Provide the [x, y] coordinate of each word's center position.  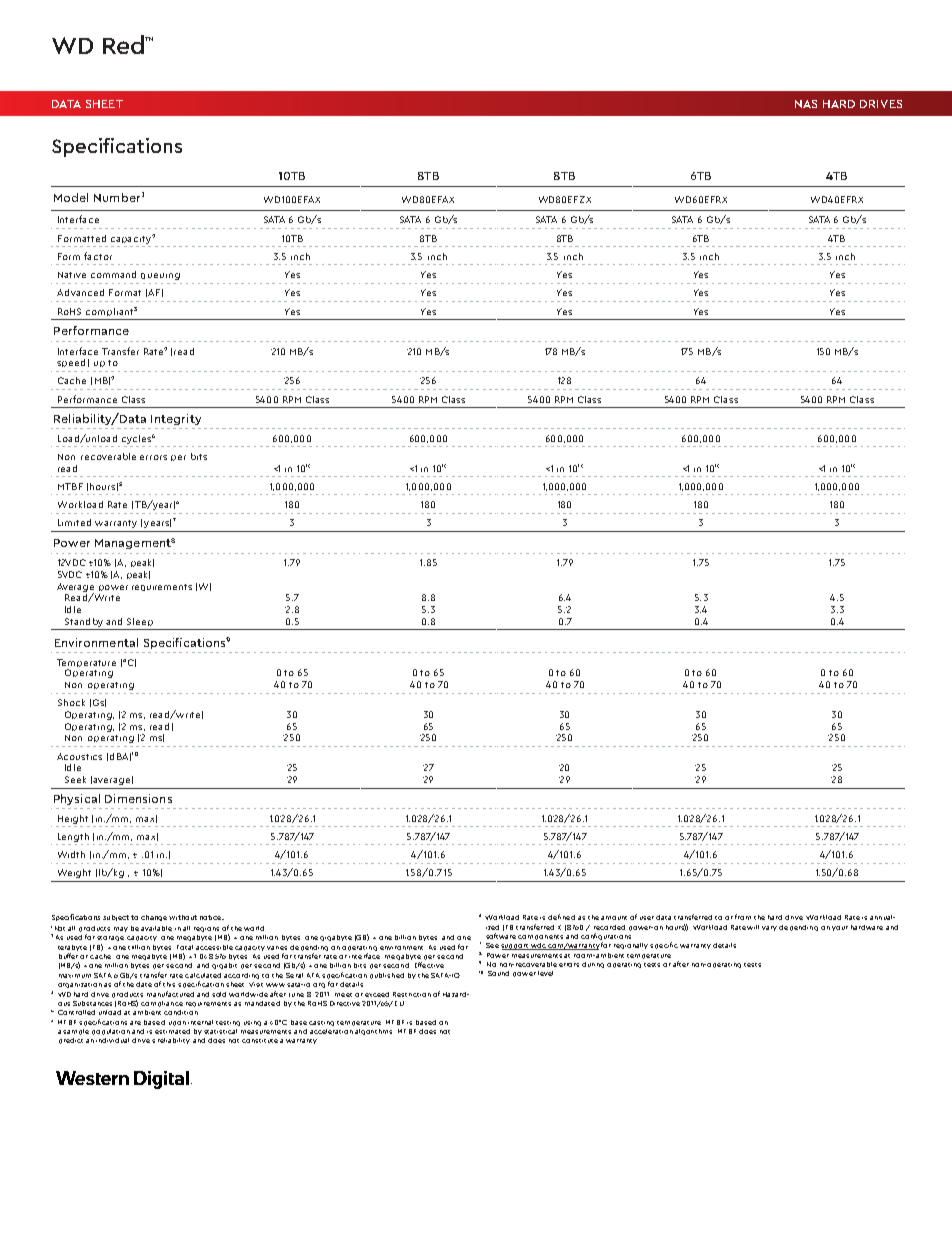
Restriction [412, 994]
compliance [162, 1004]
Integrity [176, 419]
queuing [160, 276]
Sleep [140, 622]
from [743, 917]
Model [71, 197]
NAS [806, 104]
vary [769, 928]
